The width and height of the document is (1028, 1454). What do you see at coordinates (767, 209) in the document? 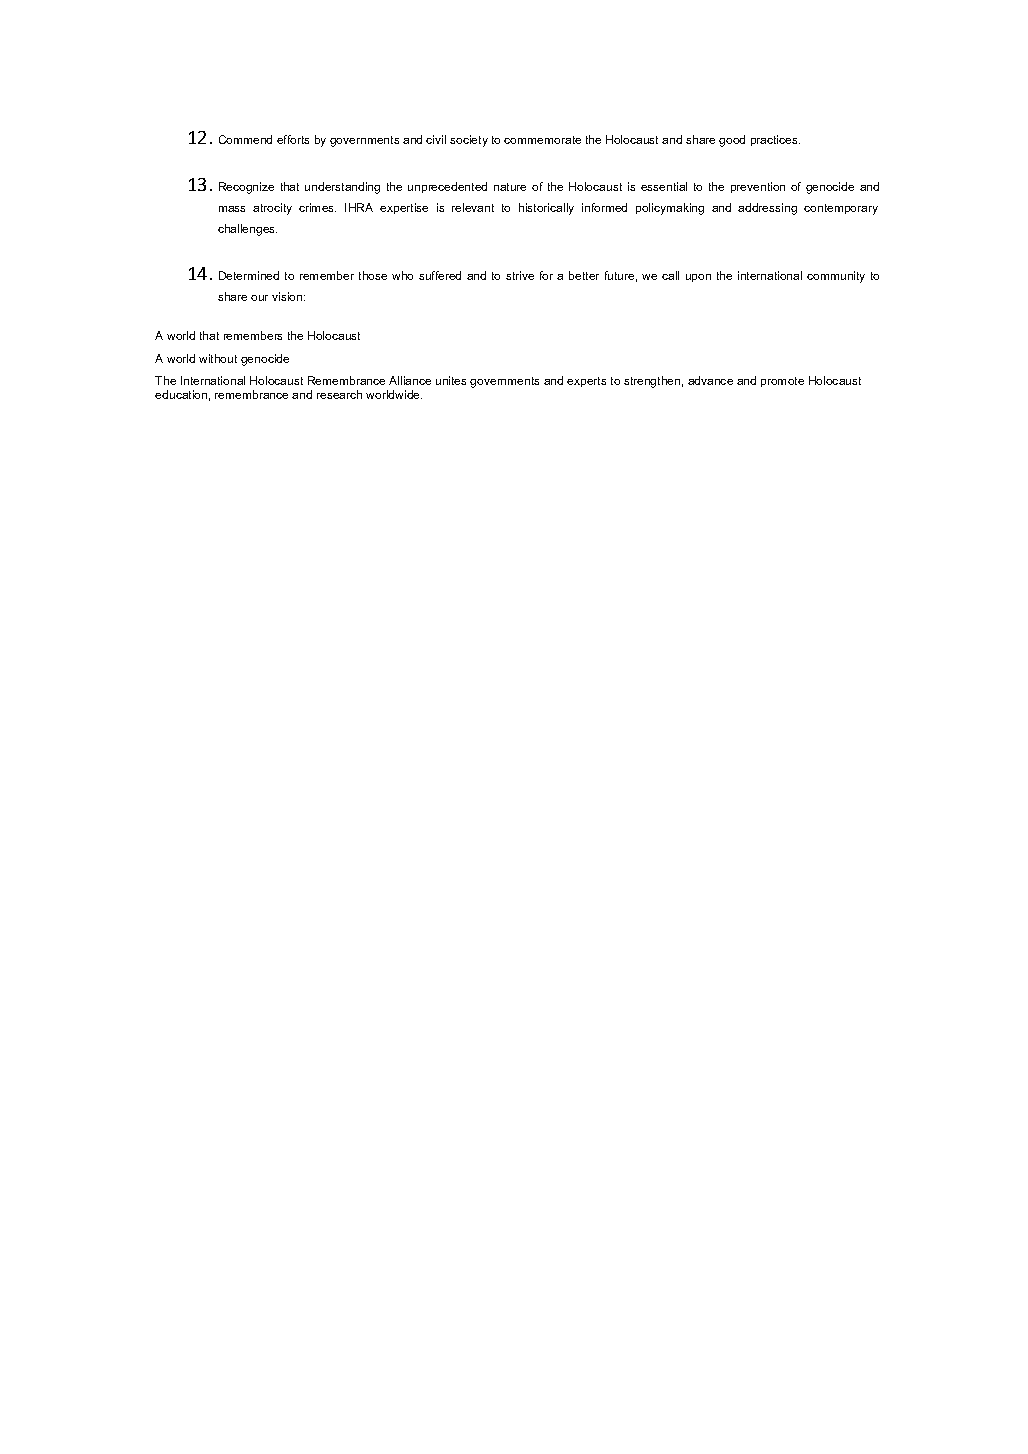
I see `addressing` at bounding box center [767, 209].
